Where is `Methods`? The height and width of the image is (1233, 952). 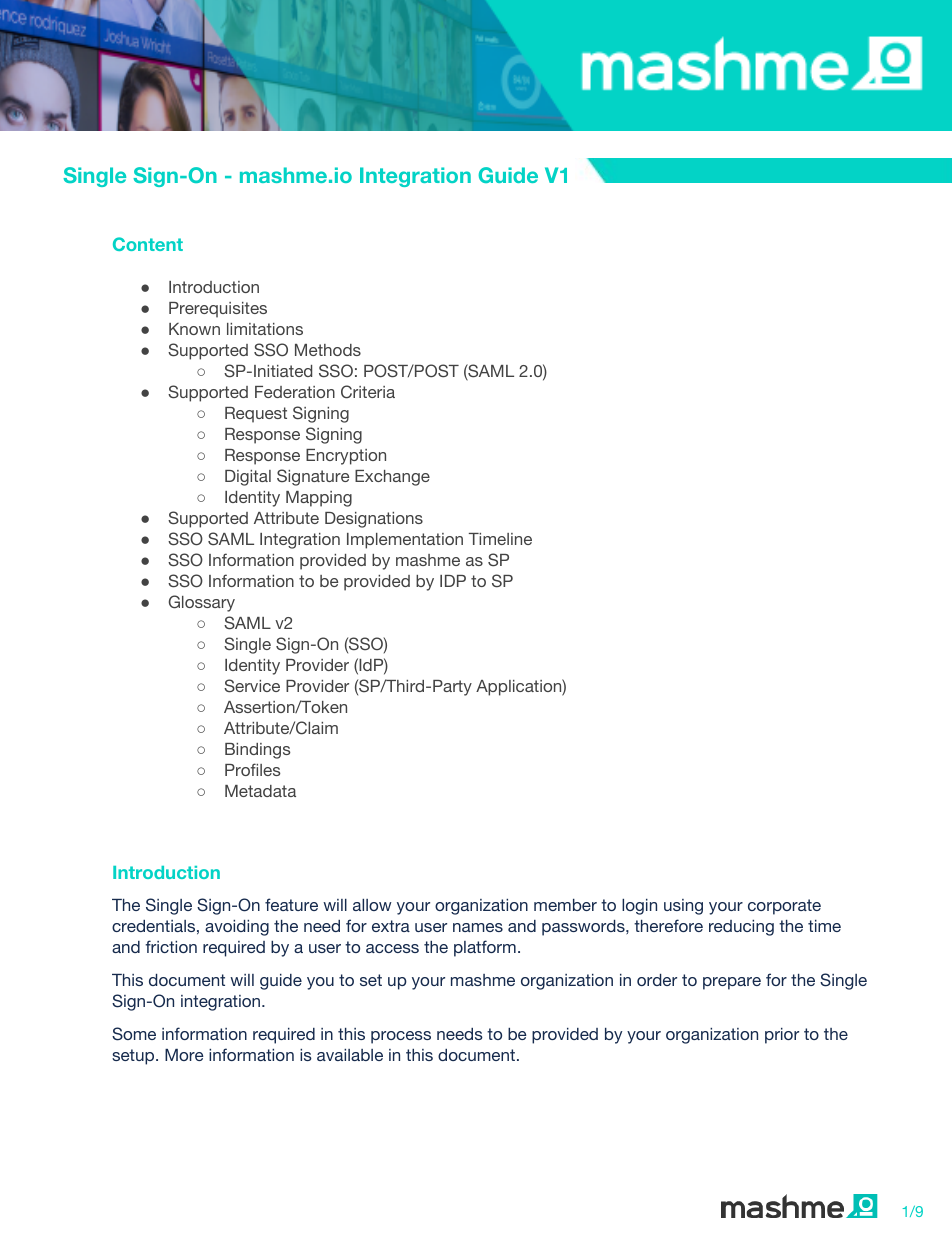
Methods is located at coordinates (328, 350).
